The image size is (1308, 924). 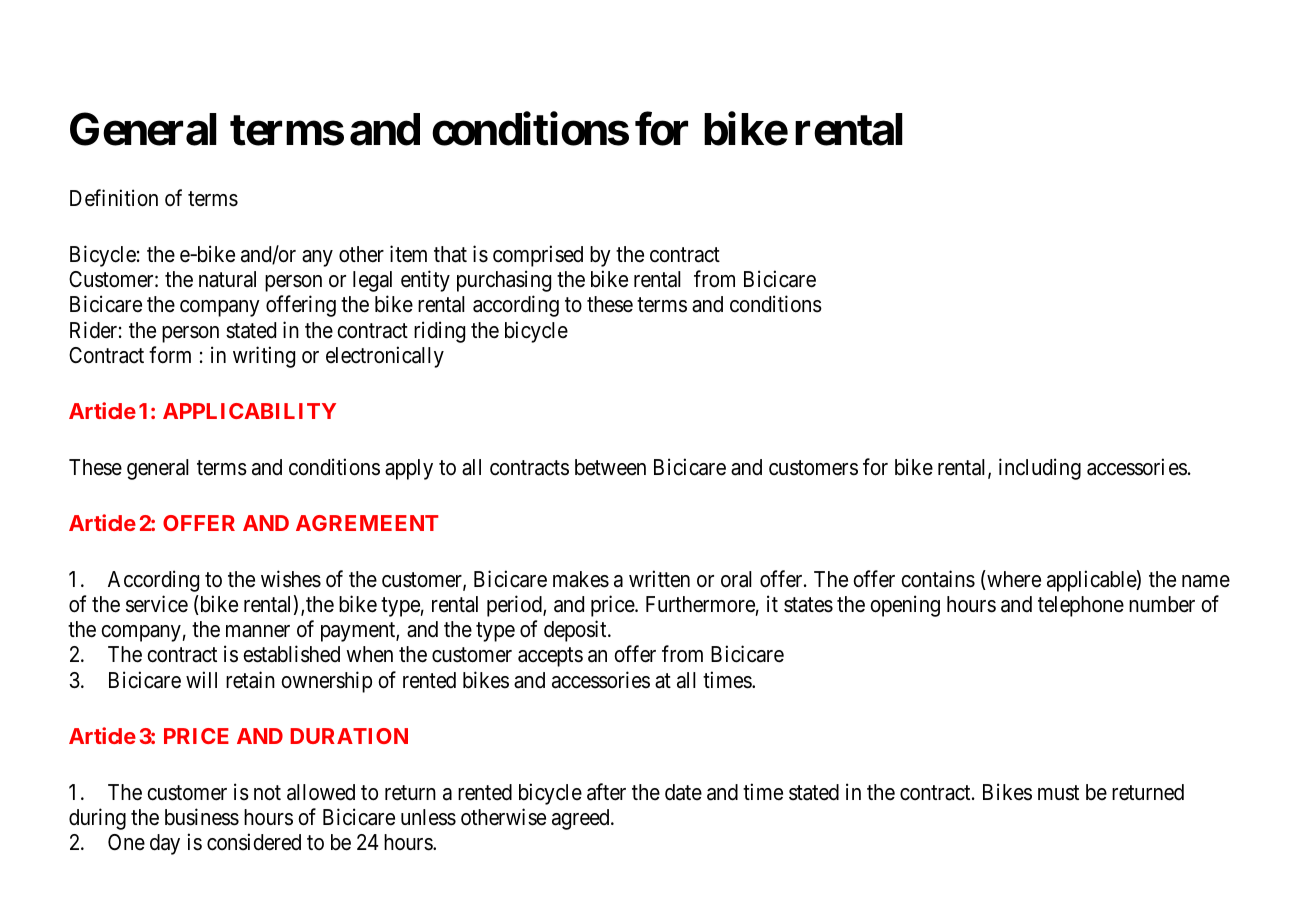 I want to click on must, so click(x=1058, y=793).
